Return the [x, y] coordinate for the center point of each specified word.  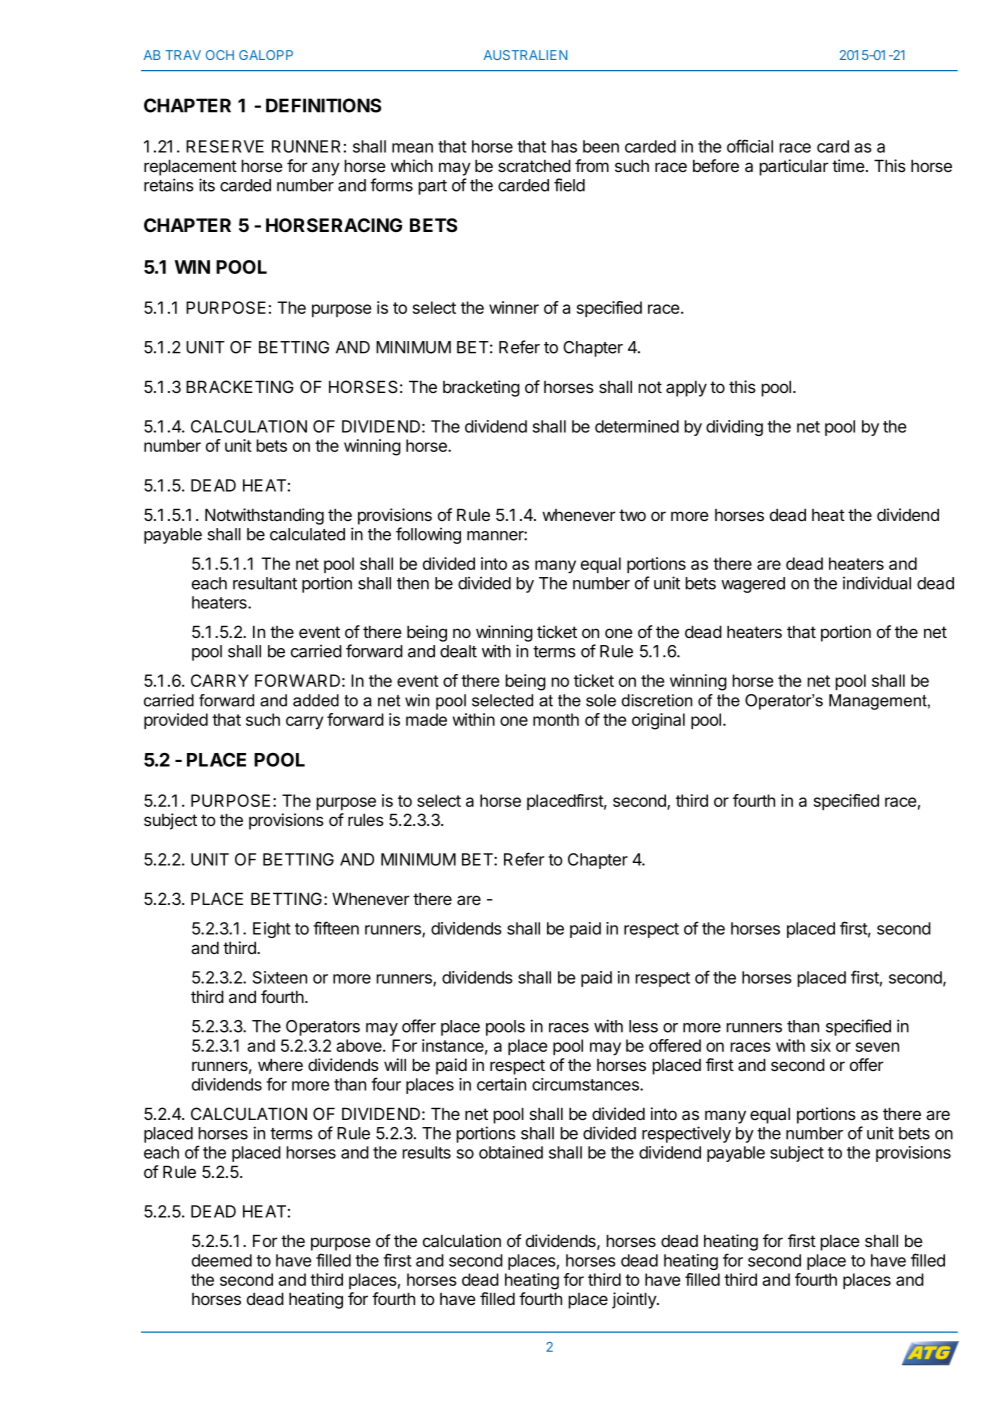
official [750, 146]
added [316, 700]
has [564, 146]
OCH [220, 55]
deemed [222, 1260]
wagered [753, 585]
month [556, 719]
